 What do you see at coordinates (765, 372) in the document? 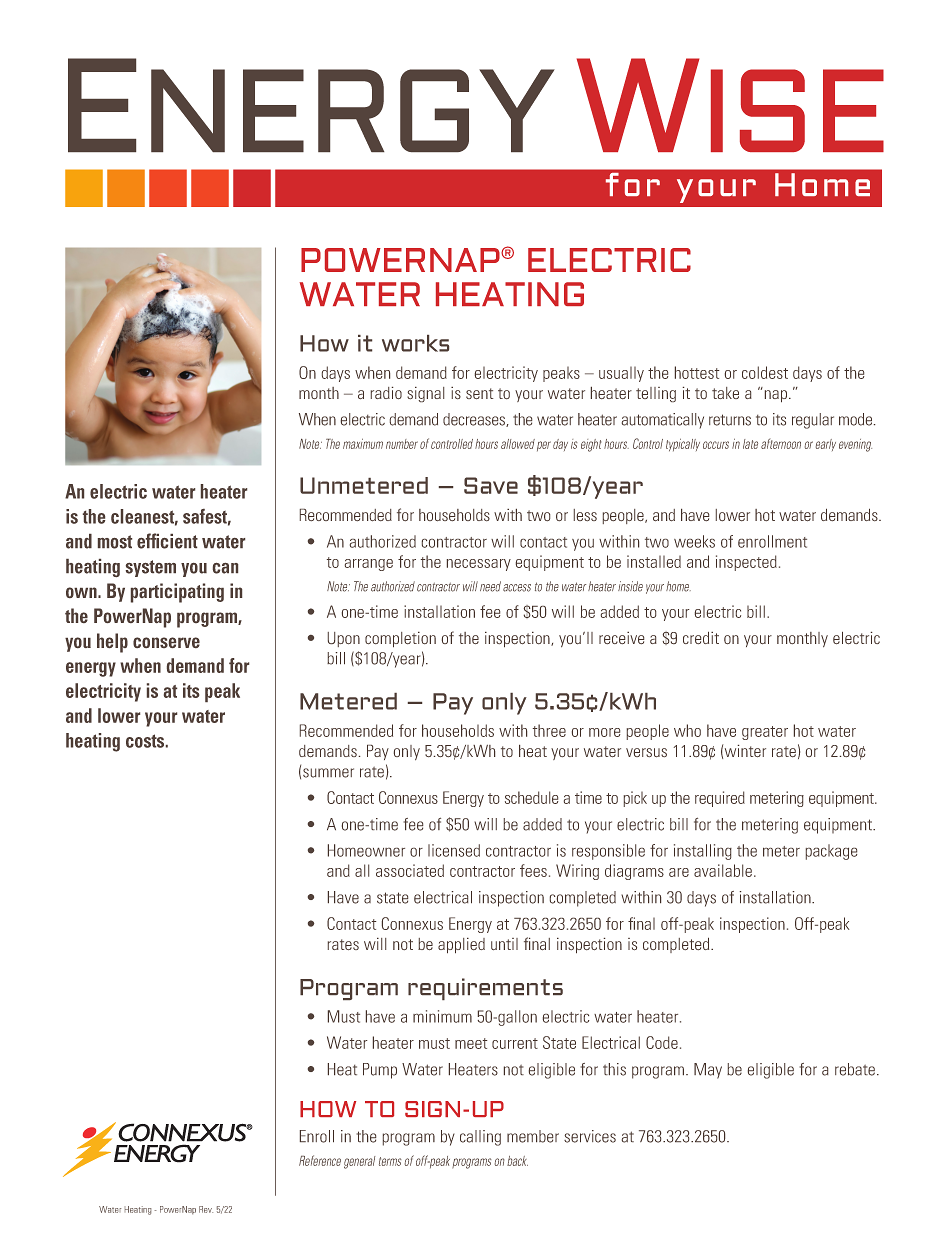
I see `coldest` at bounding box center [765, 372].
